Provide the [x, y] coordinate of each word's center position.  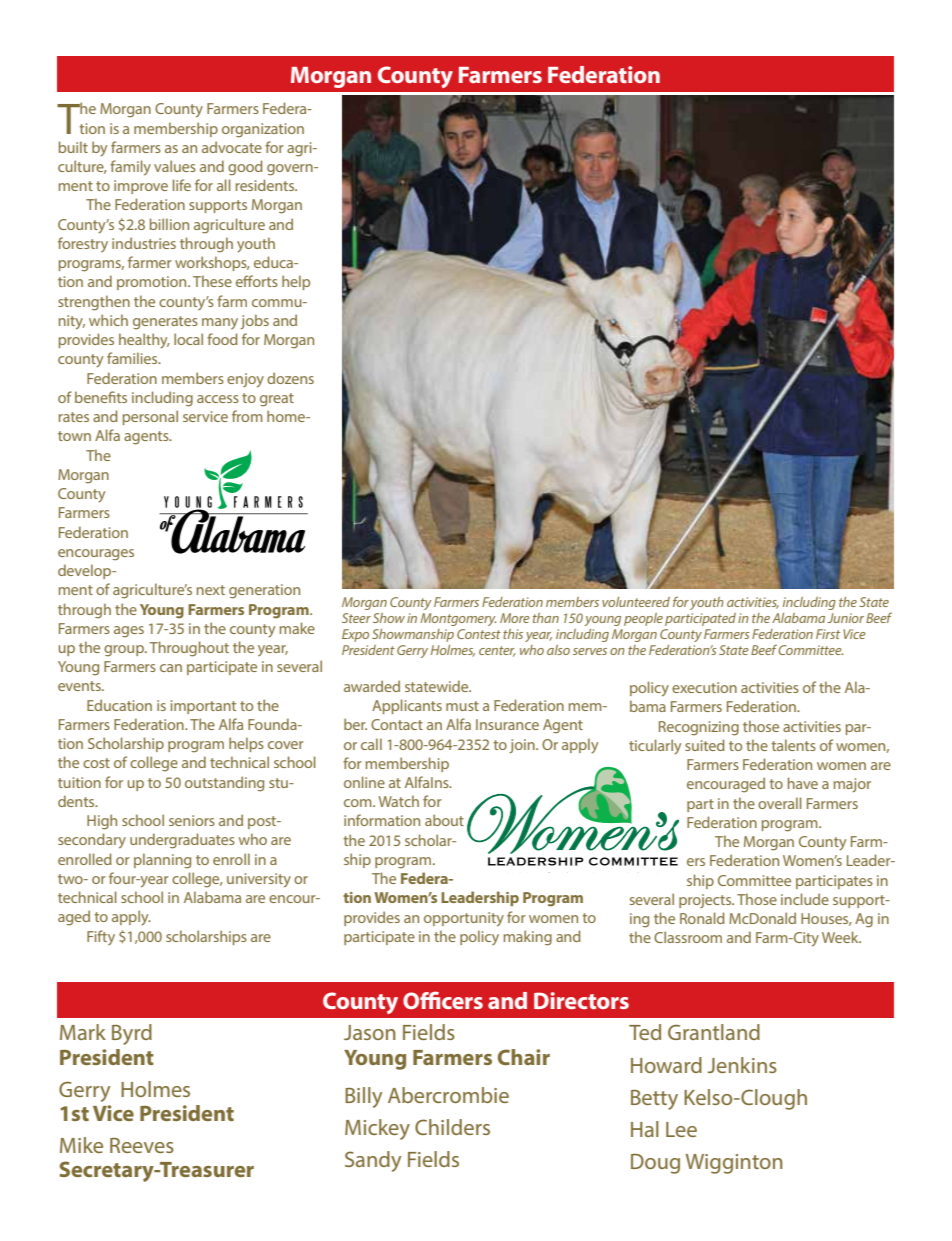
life [182, 185]
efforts [257, 281]
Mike [81, 1145]
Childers [452, 1127]
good [245, 168]
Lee [681, 1129]
